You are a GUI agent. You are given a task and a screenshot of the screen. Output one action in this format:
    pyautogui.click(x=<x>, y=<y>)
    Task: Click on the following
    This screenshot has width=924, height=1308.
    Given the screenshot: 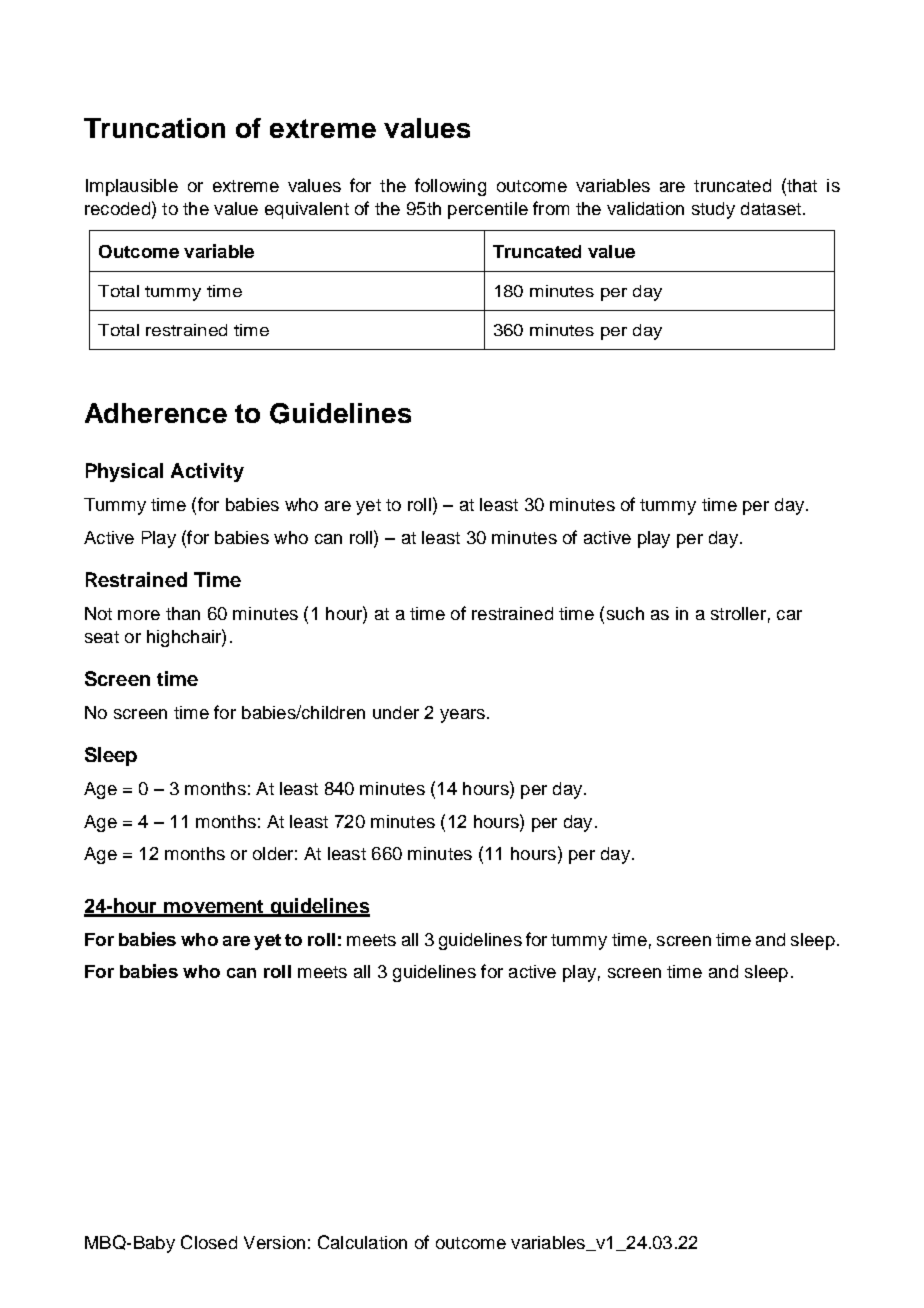 What is the action you would take?
    pyautogui.click(x=450, y=187)
